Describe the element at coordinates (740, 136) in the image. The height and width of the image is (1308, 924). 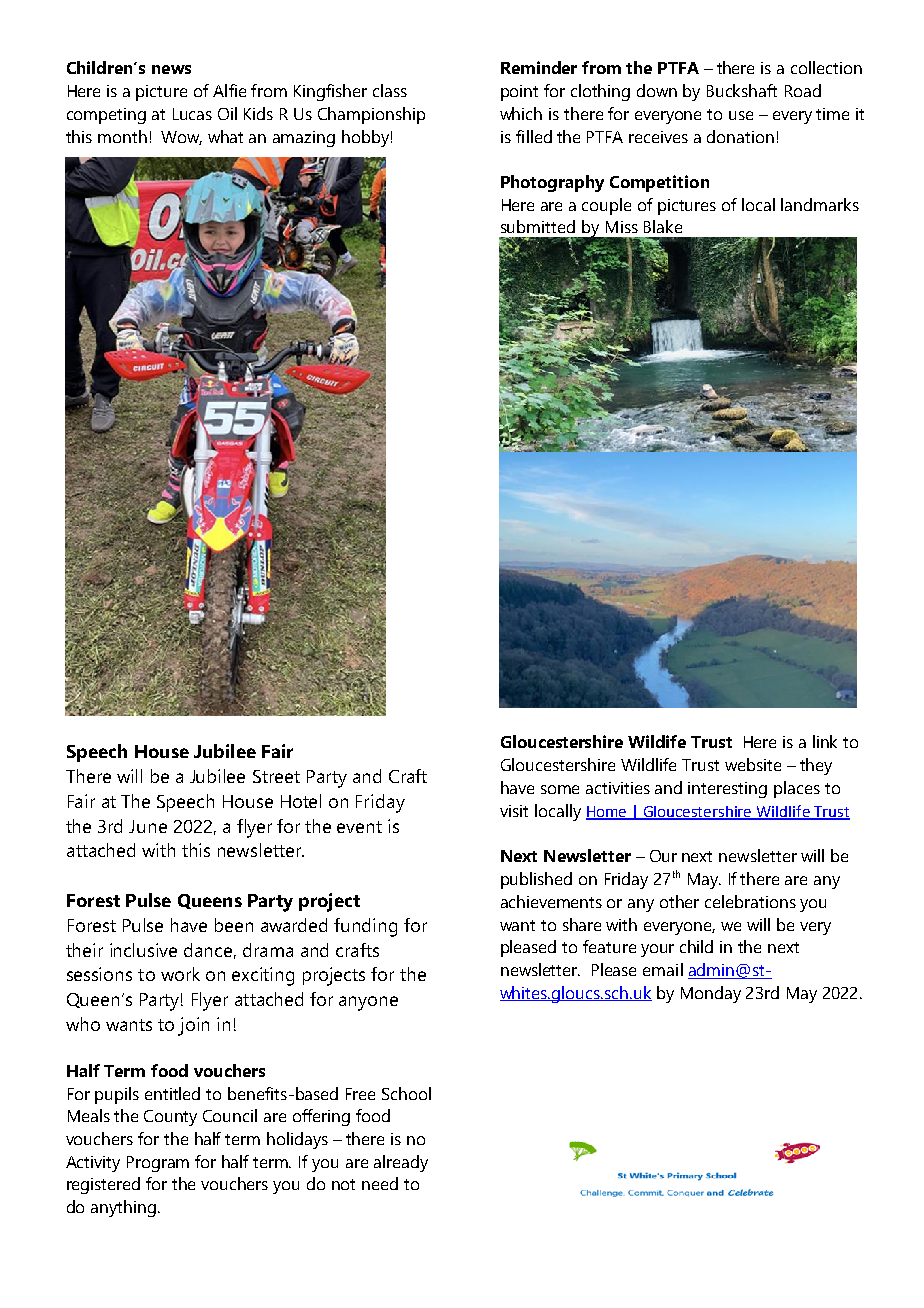
I see `donation` at that location.
